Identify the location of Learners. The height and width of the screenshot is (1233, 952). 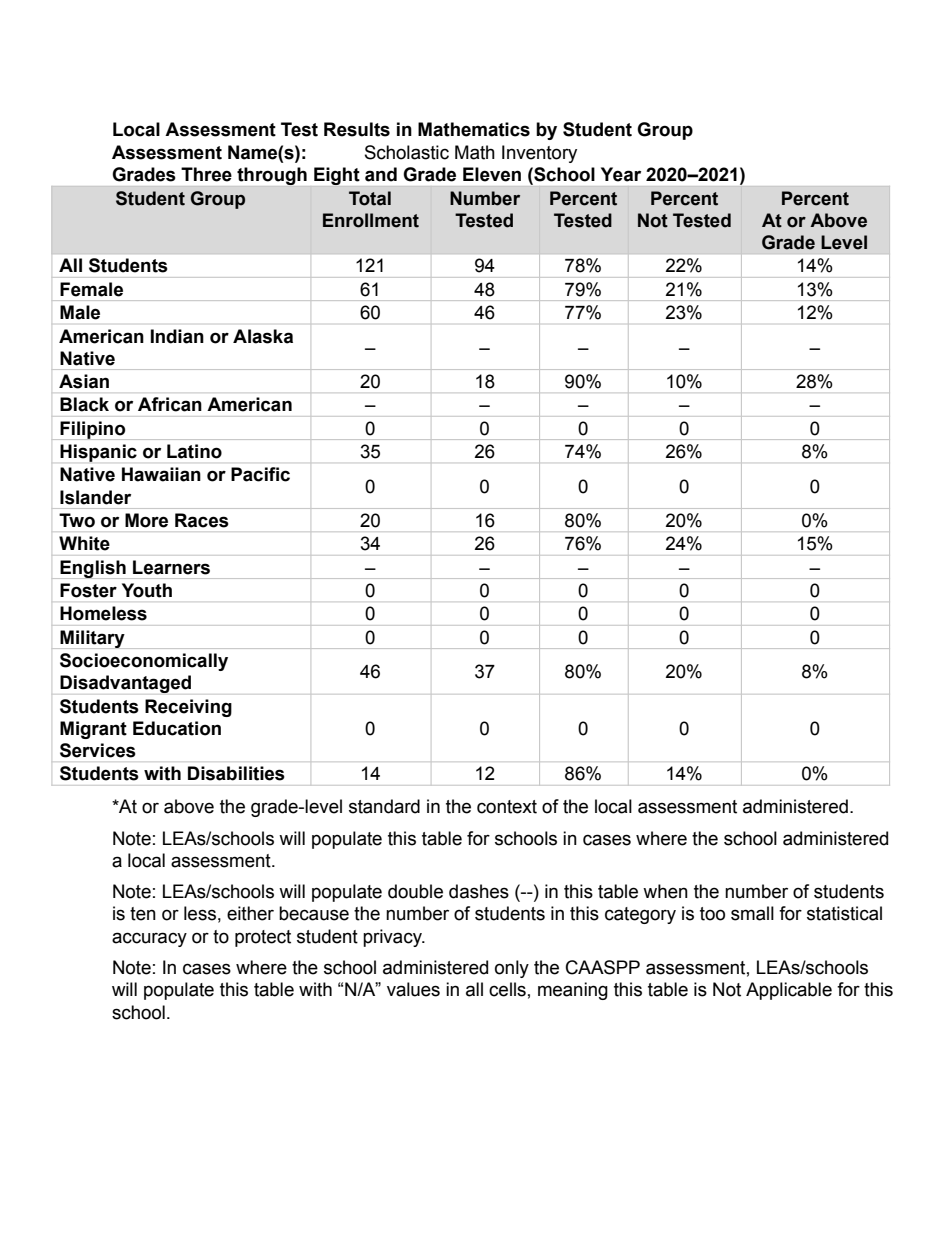
(171, 567).
